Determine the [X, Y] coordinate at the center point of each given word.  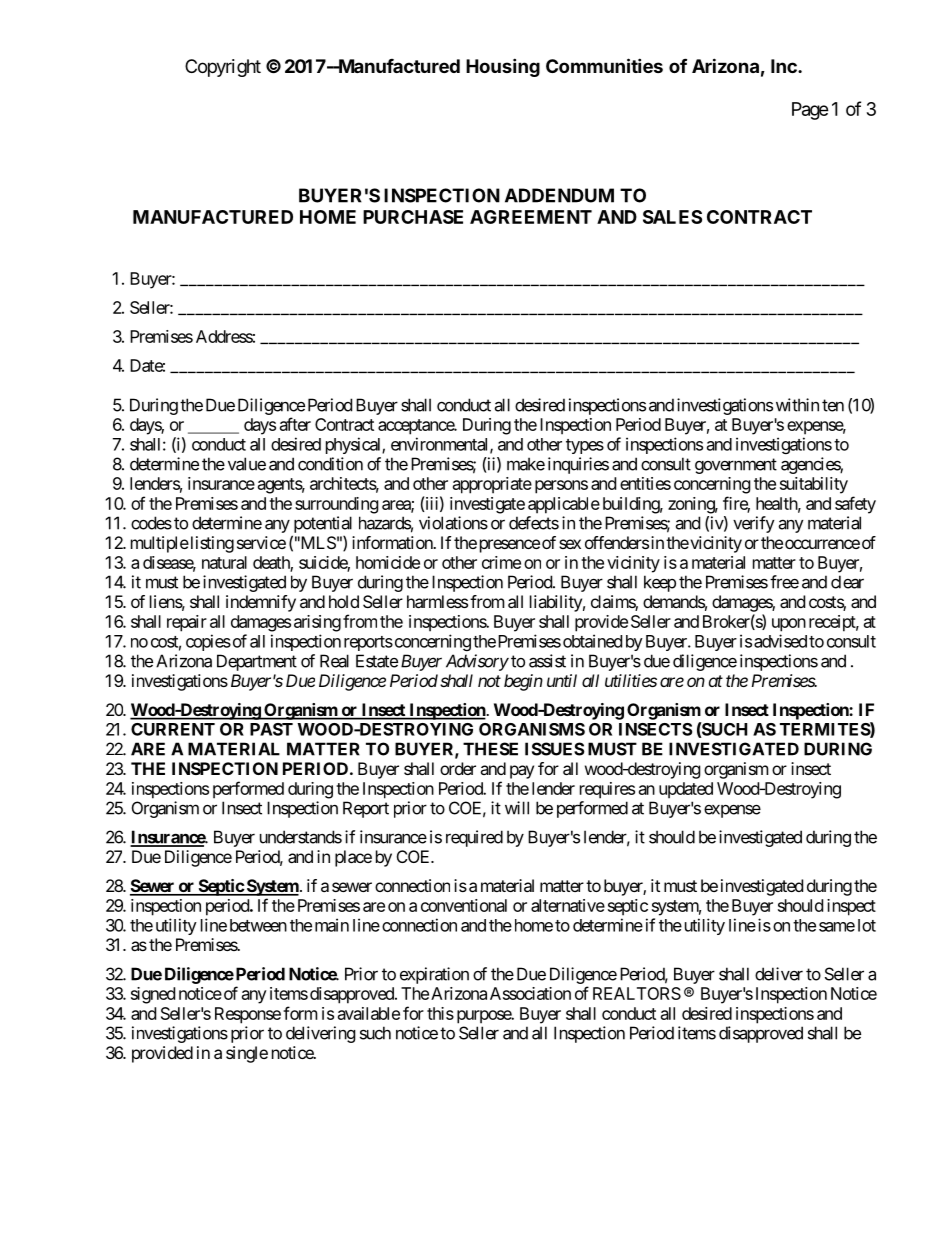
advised [780, 641]
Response [248, 1015]
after [295, 424]
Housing [503, 67]
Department [257, 662]
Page [810, 111]
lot [867, 925]
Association [530, 993]
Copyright [223, 68]
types [585, 446]
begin [523, 682]
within [797, 405]
